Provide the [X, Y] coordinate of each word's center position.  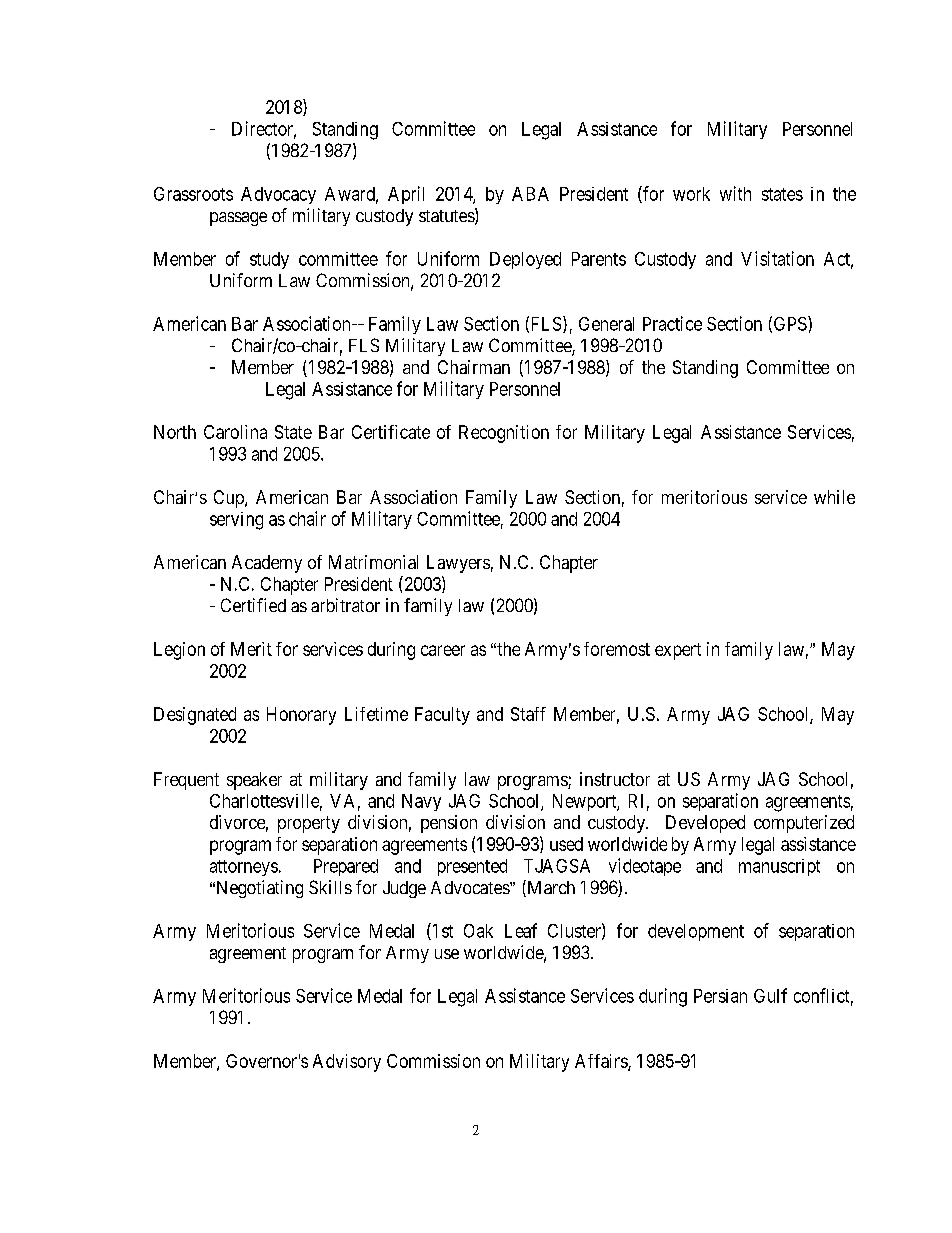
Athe [505, 649]
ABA [530, 194]
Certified [253, 605]
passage [238, 219]
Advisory [347, 1063]
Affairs [602, 1062]
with [735, 193]
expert [678, 651]
